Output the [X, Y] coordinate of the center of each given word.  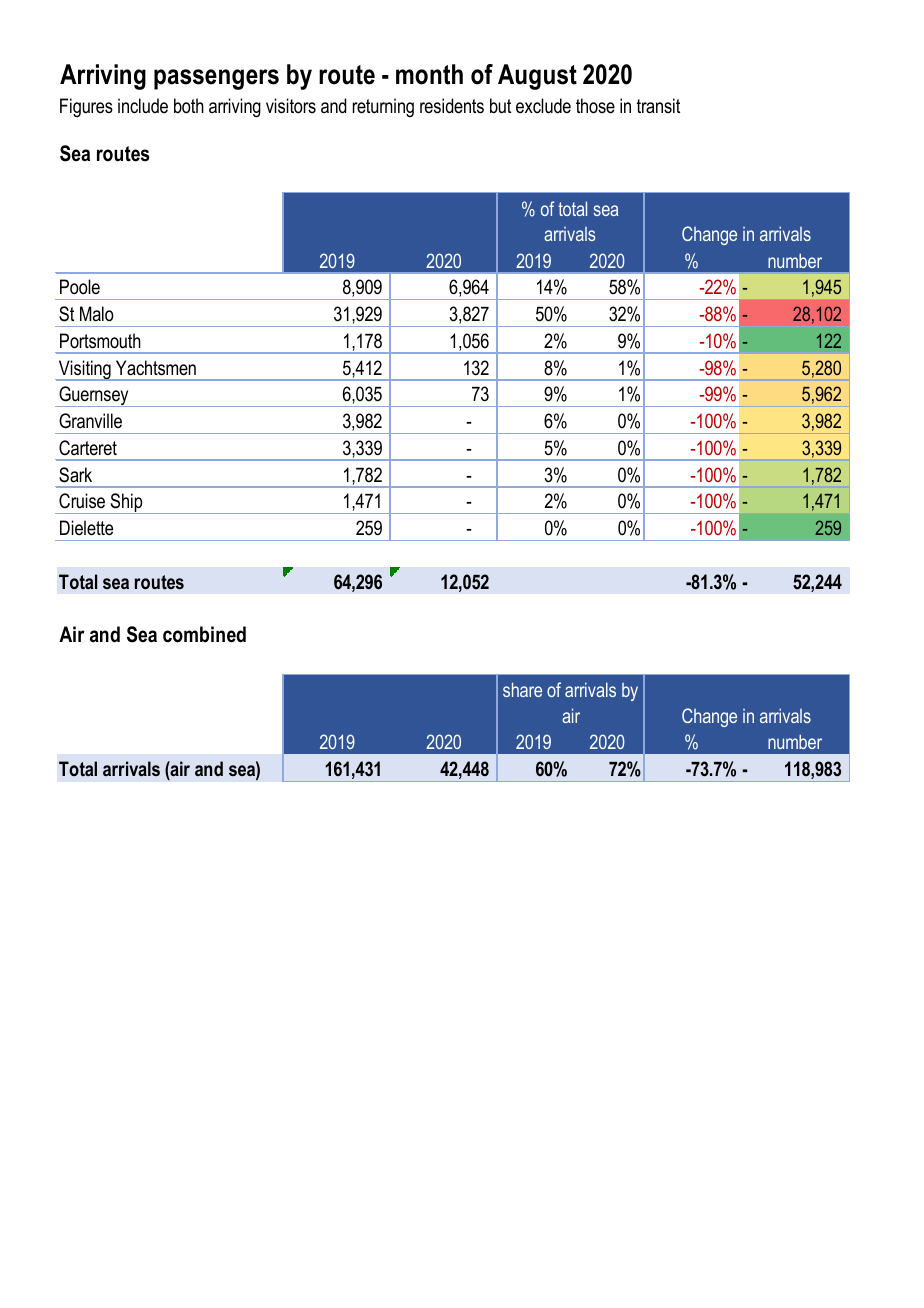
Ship [126, 503]
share [522, 689]
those [595, 106]
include [143, 106]
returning [383, 107]
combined [204, 634]
